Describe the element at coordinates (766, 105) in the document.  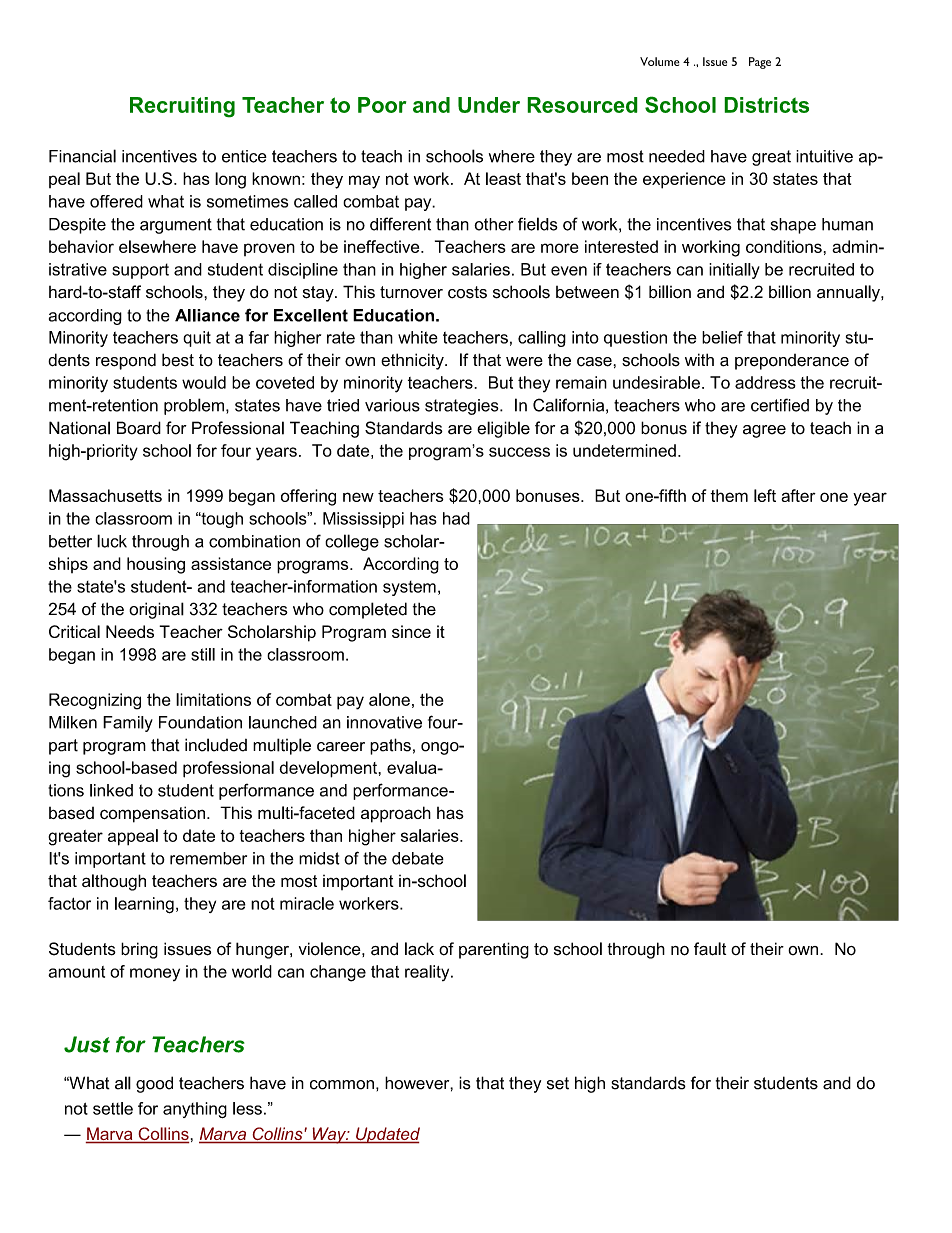
I see `Districts` at that location.
